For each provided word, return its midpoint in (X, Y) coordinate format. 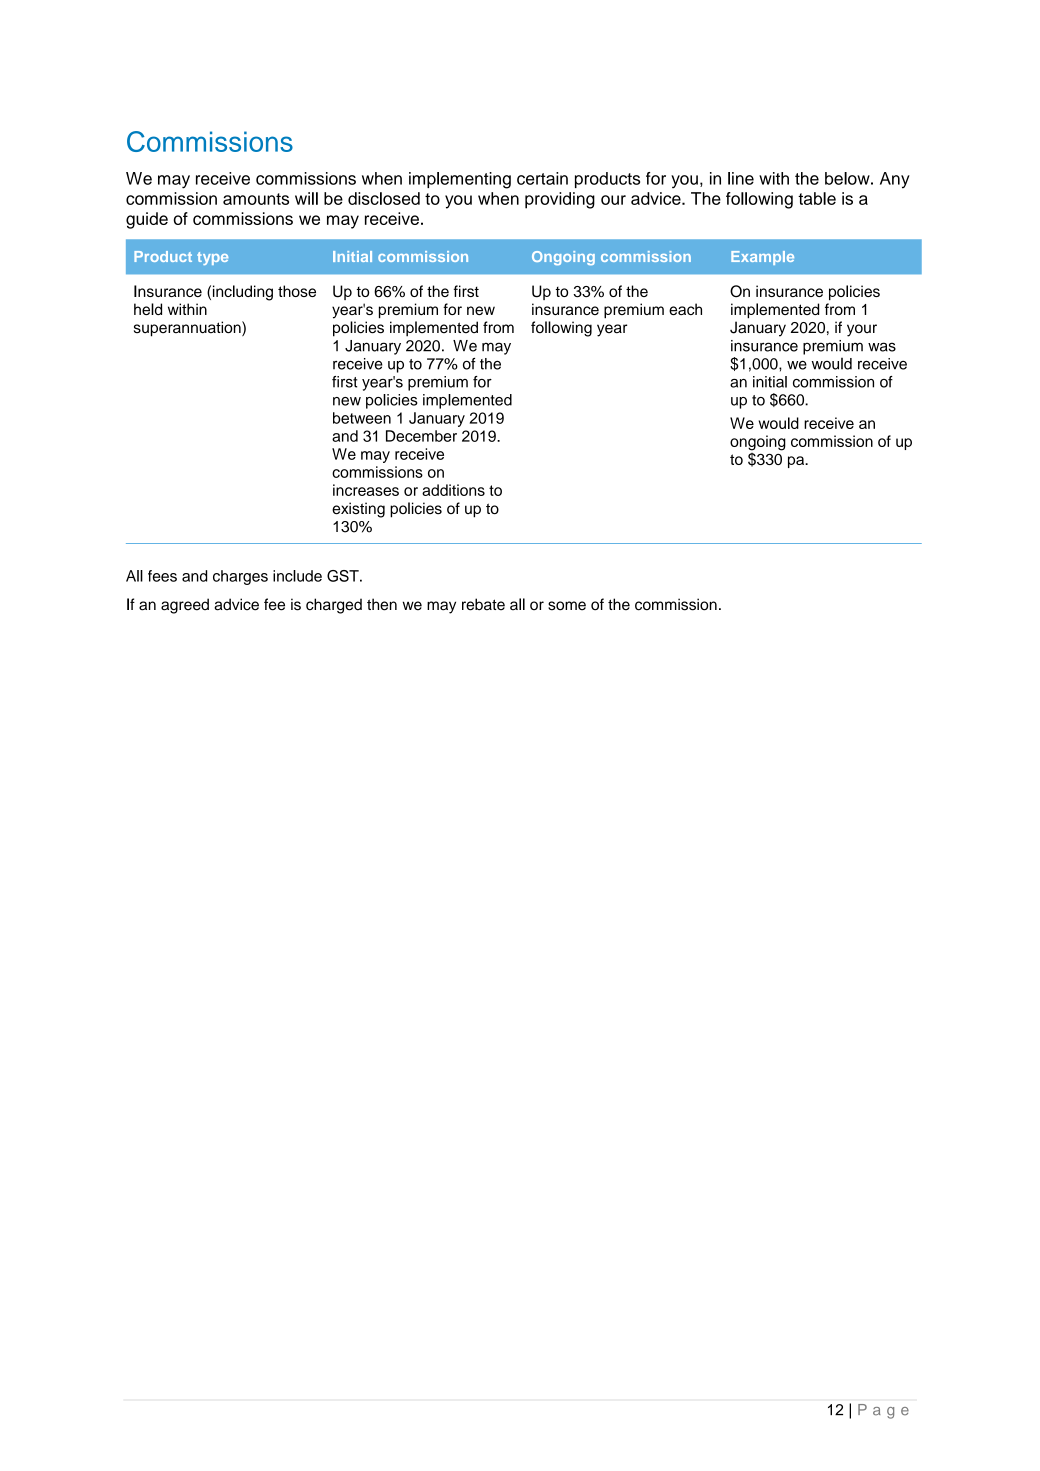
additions (453, 490)
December (421, 436)
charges (240, 577)
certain (542, 178)
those (297, 291)
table (817, 198)
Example (762, 258)
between (362, 418)
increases (366, 490)
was (882, 347)
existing (358, 510)
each (685, 309)
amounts (256, 199)
